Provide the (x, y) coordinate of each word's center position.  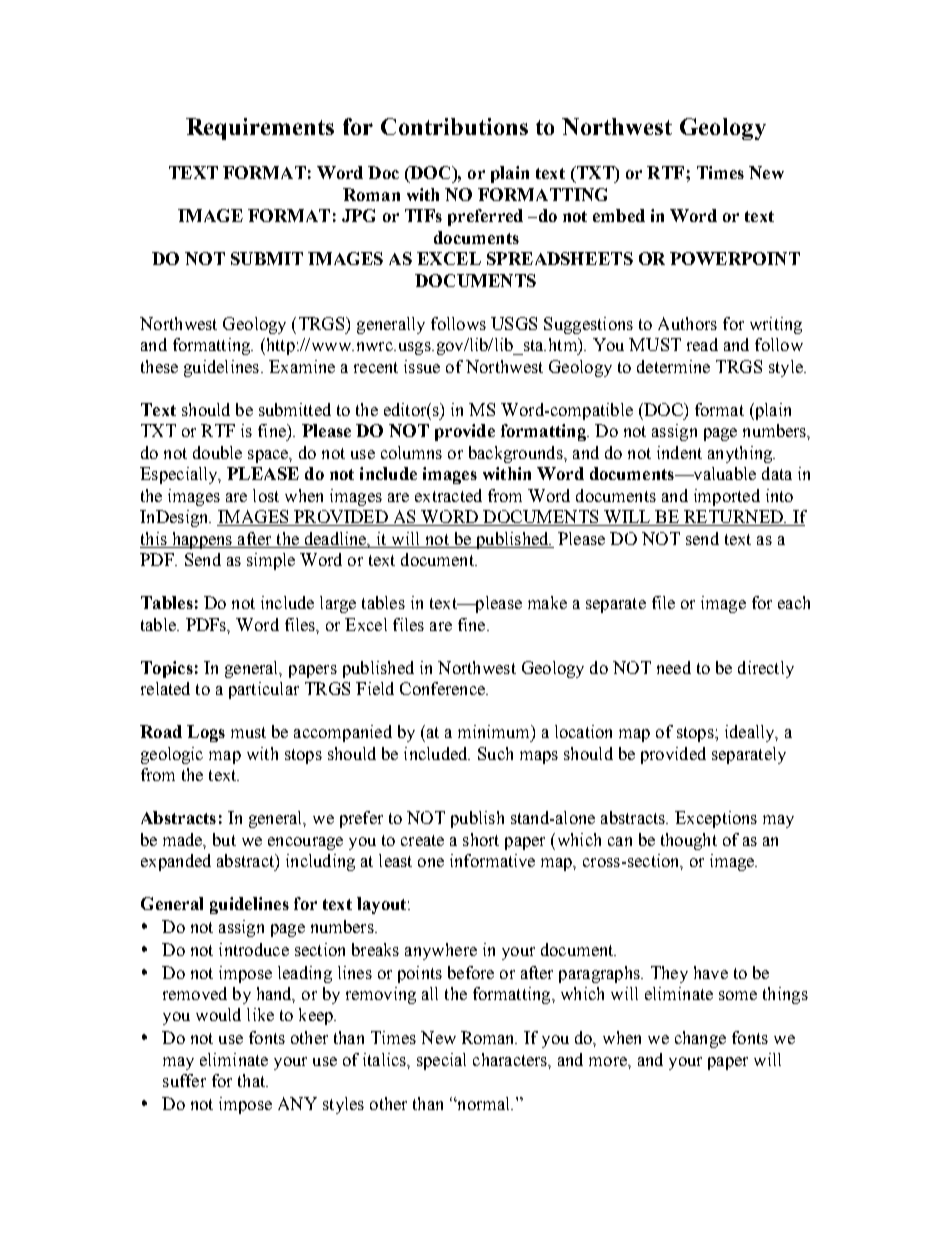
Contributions (454, 126)
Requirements (260, 129)
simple (271, 561)
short (481, 839)
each (794, 602)
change (700, 1039)
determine (673, 366)
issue (422, 366)
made (184, 840)
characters (511, 1060)
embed (619, 215)
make (547, 602)
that (253, 1080)
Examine (302, 366)
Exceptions (716, 819)
